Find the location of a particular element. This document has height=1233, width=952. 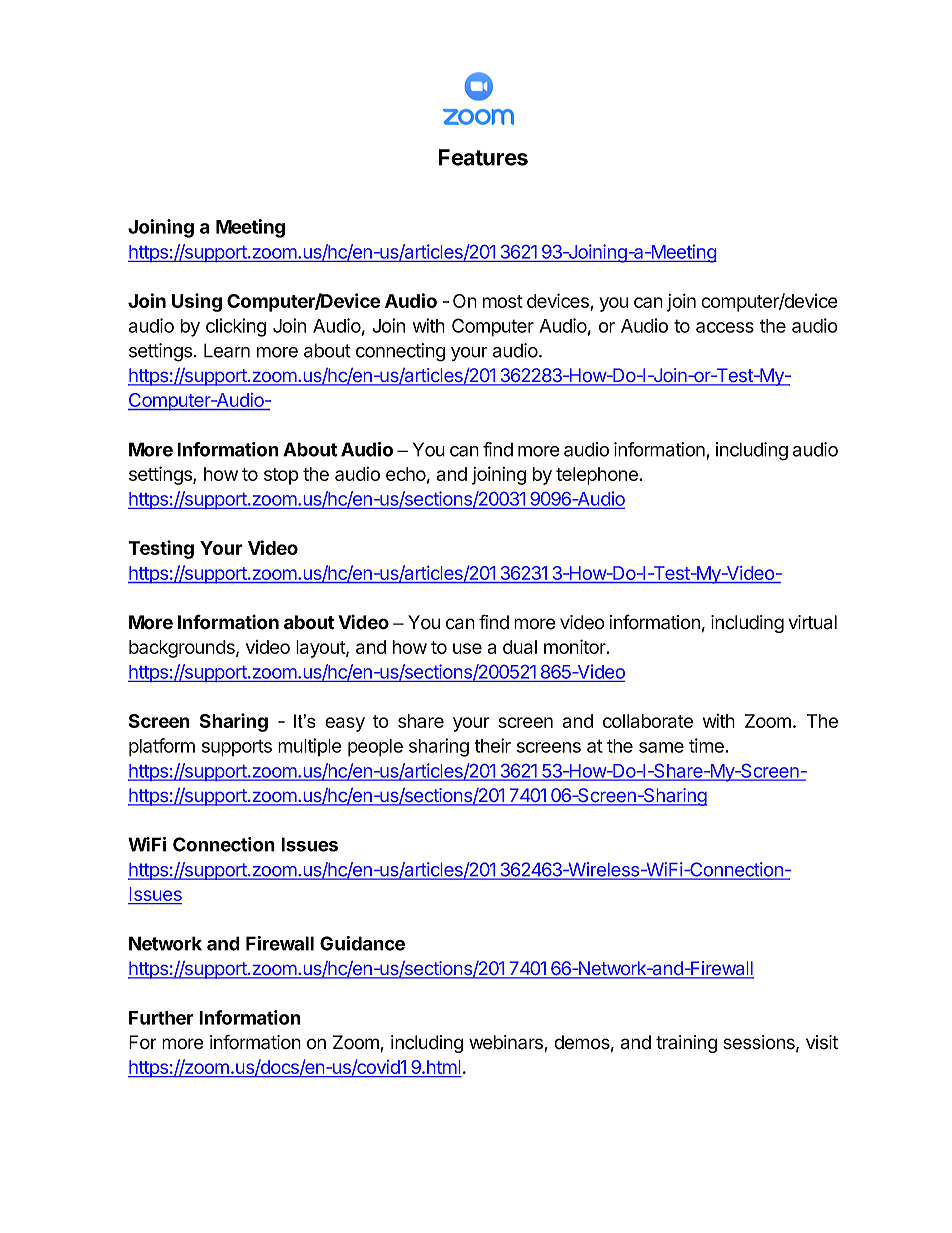

multiple is located at coordinates (310, 747).
